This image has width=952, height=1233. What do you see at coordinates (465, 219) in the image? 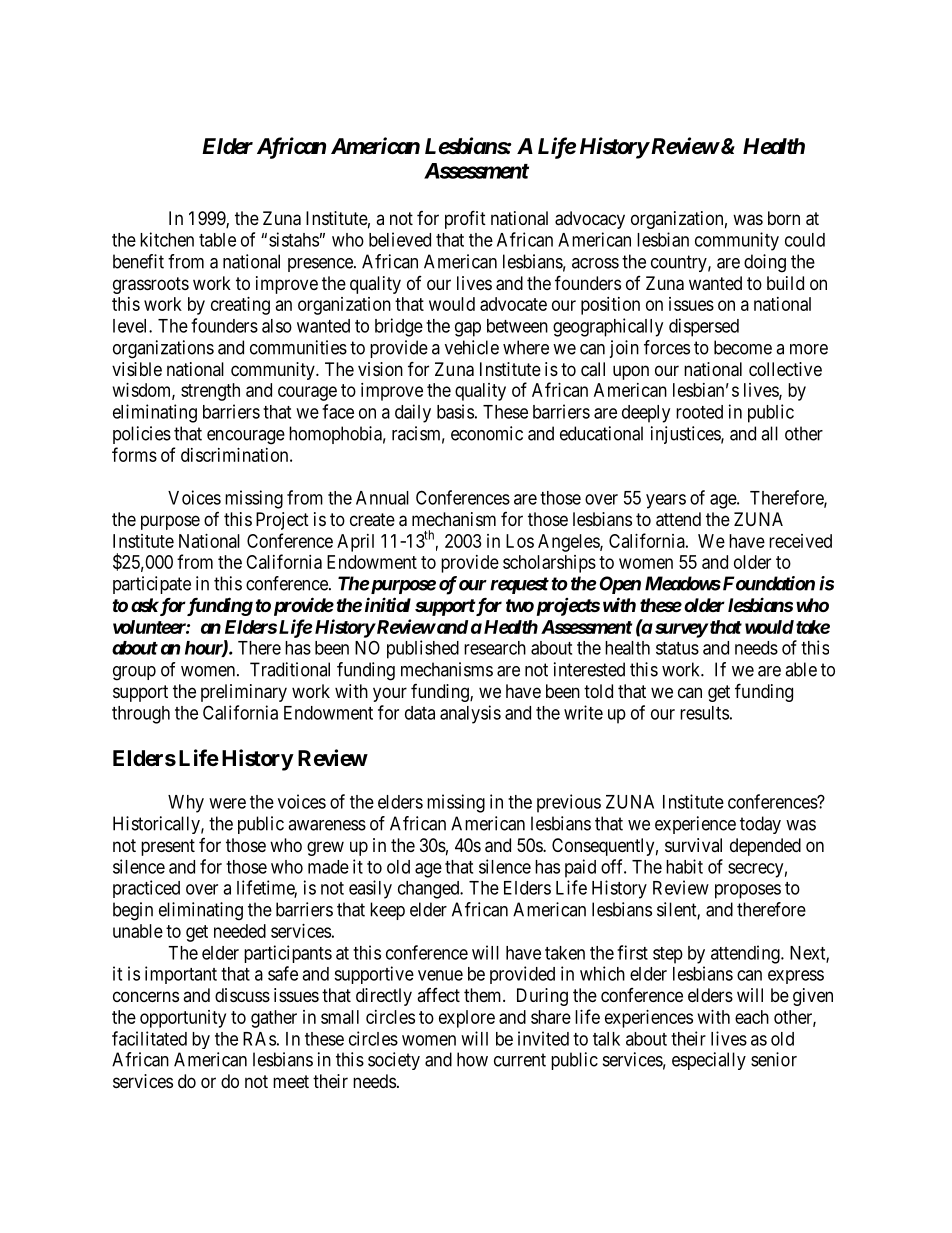
I see `profit` at bounding box center [465, 219].
